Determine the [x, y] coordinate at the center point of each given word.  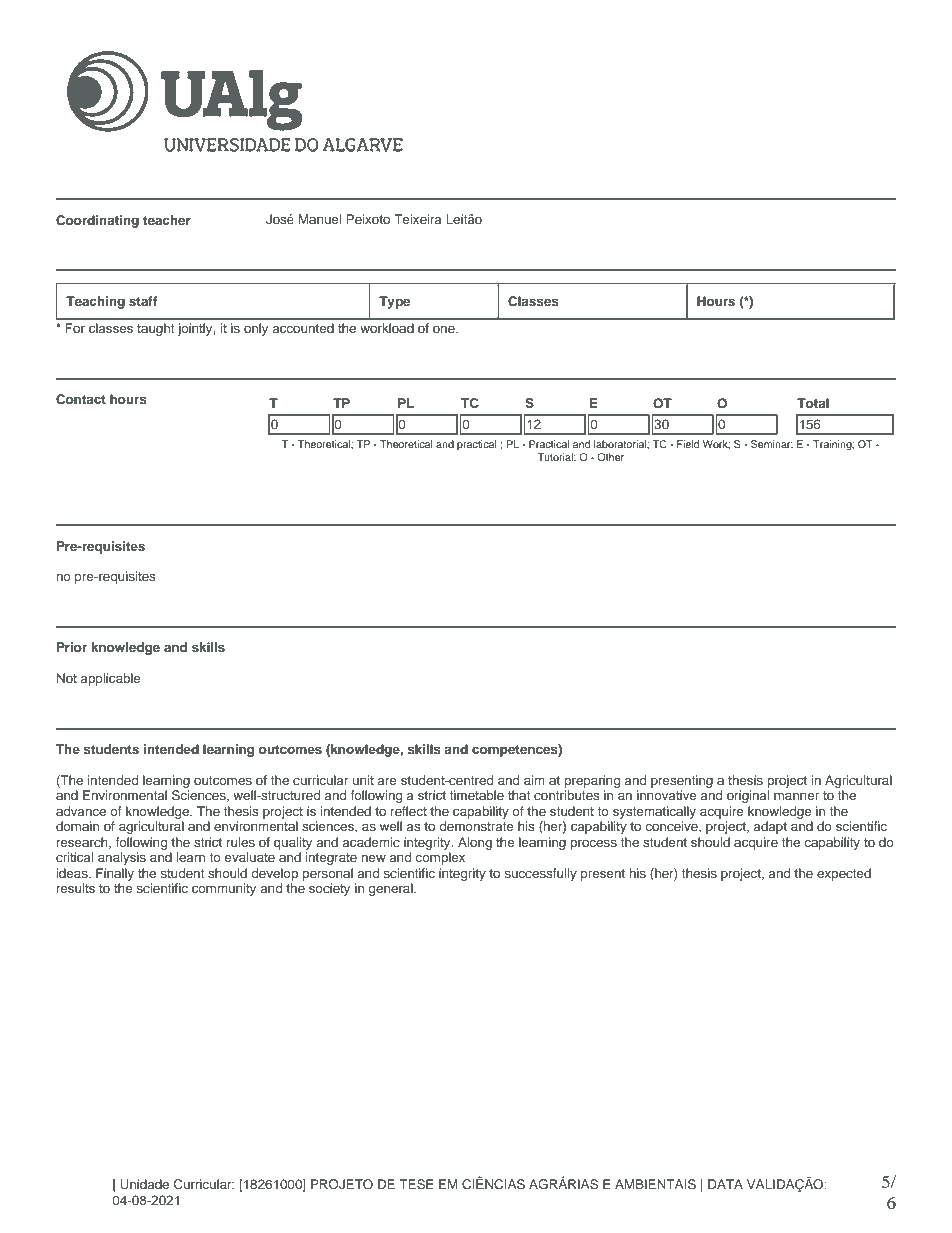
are [387, 781]
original [748, 796]
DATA [725, 1184]
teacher [167, 220]
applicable [111, 679]
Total [813, 403]
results [76, 888]
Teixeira [418, 219]
